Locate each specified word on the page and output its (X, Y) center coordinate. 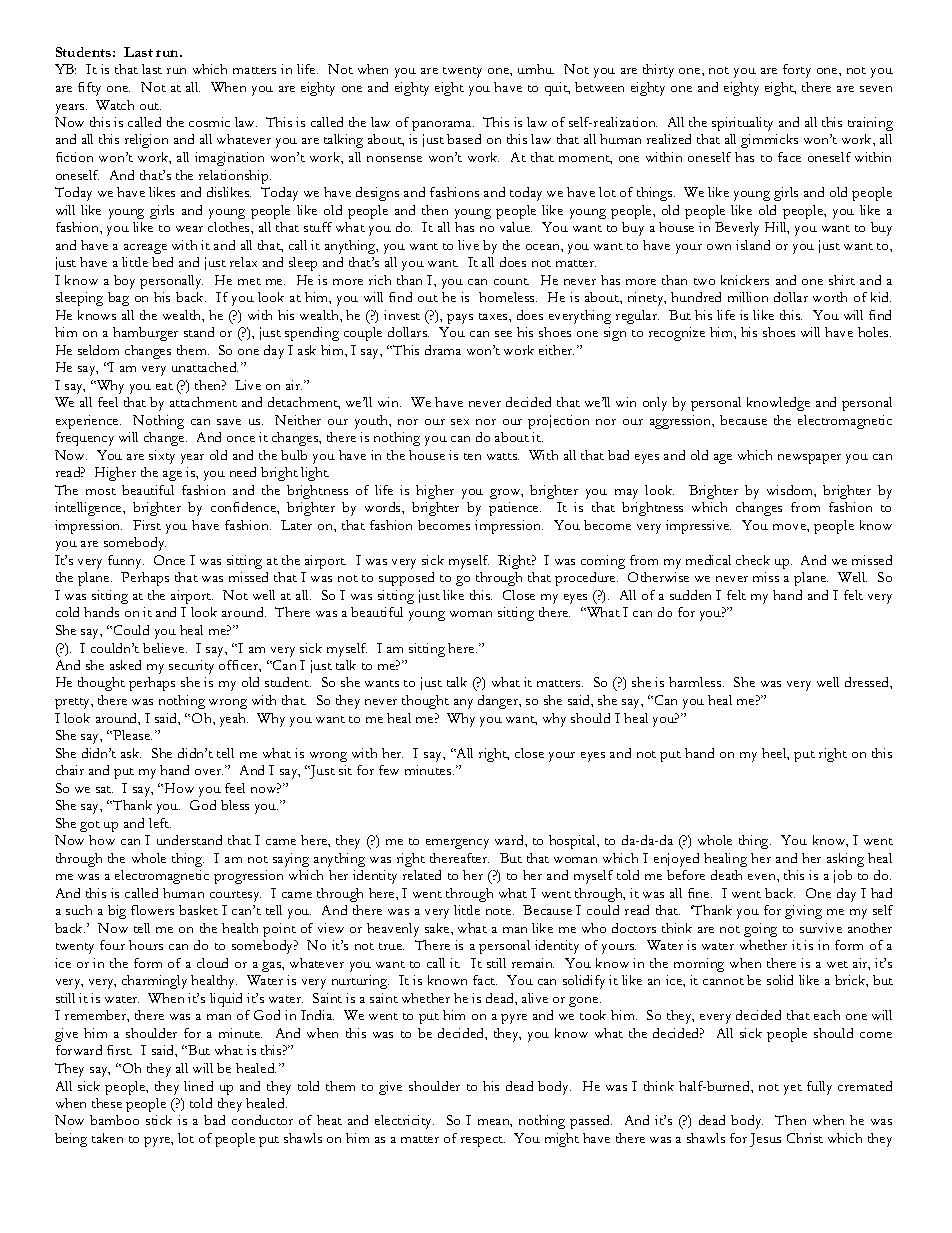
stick (159, 1120)
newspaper (809, 459)
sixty (162, 457)
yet (793, 1089)
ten (472, 456)
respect (483, 1141)
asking (845, 860)
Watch (115, 105)
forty (797, 71)
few (389, 770)
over (209, 772)
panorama (443, 126)
